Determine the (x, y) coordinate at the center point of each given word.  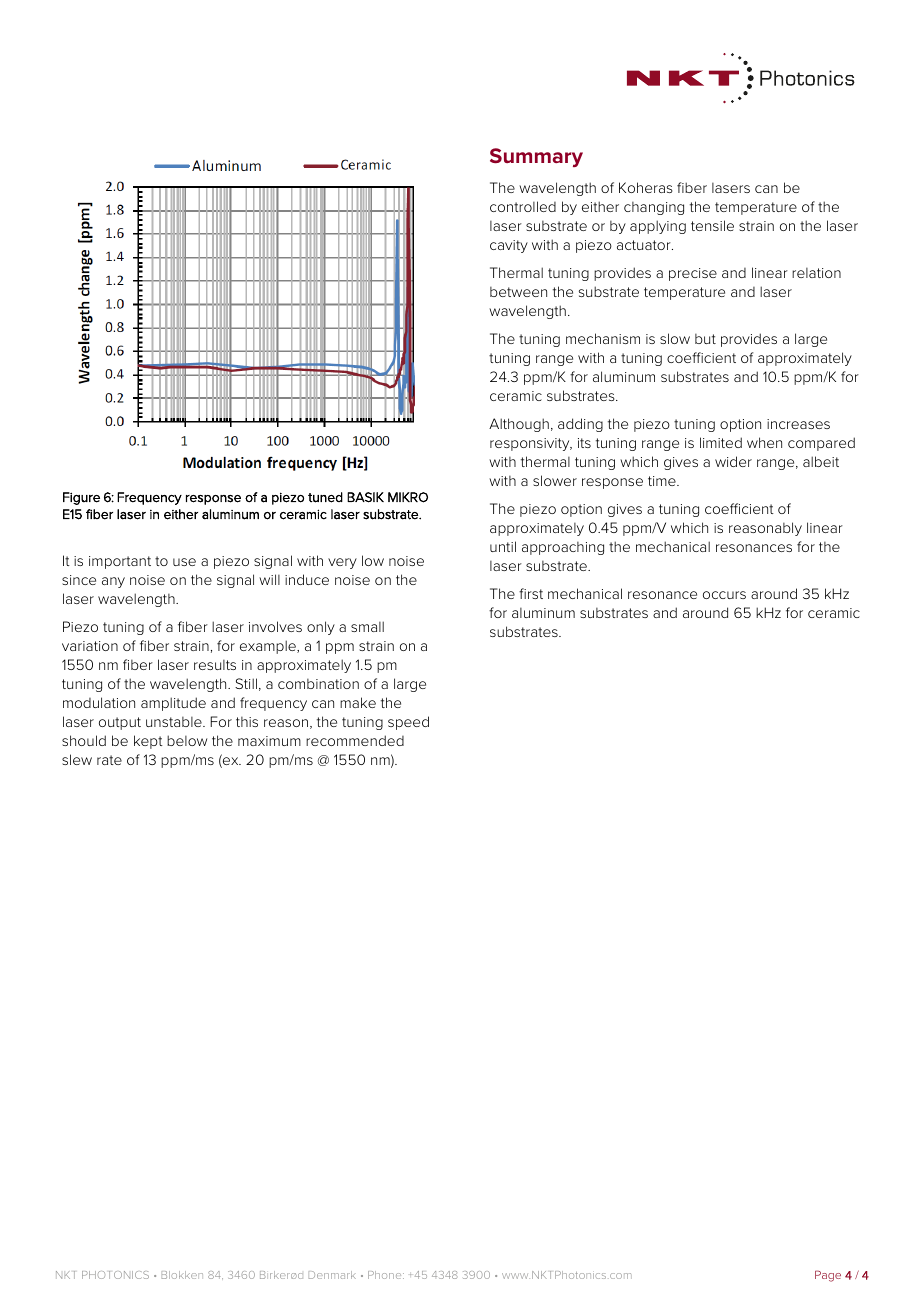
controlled (523, 206)
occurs (724, 595)
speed (408, 723)
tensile (712, 225)
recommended (355, 740)
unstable (175, 722)
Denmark (332, 1275)
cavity (509, 246)
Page (828, 1276)
